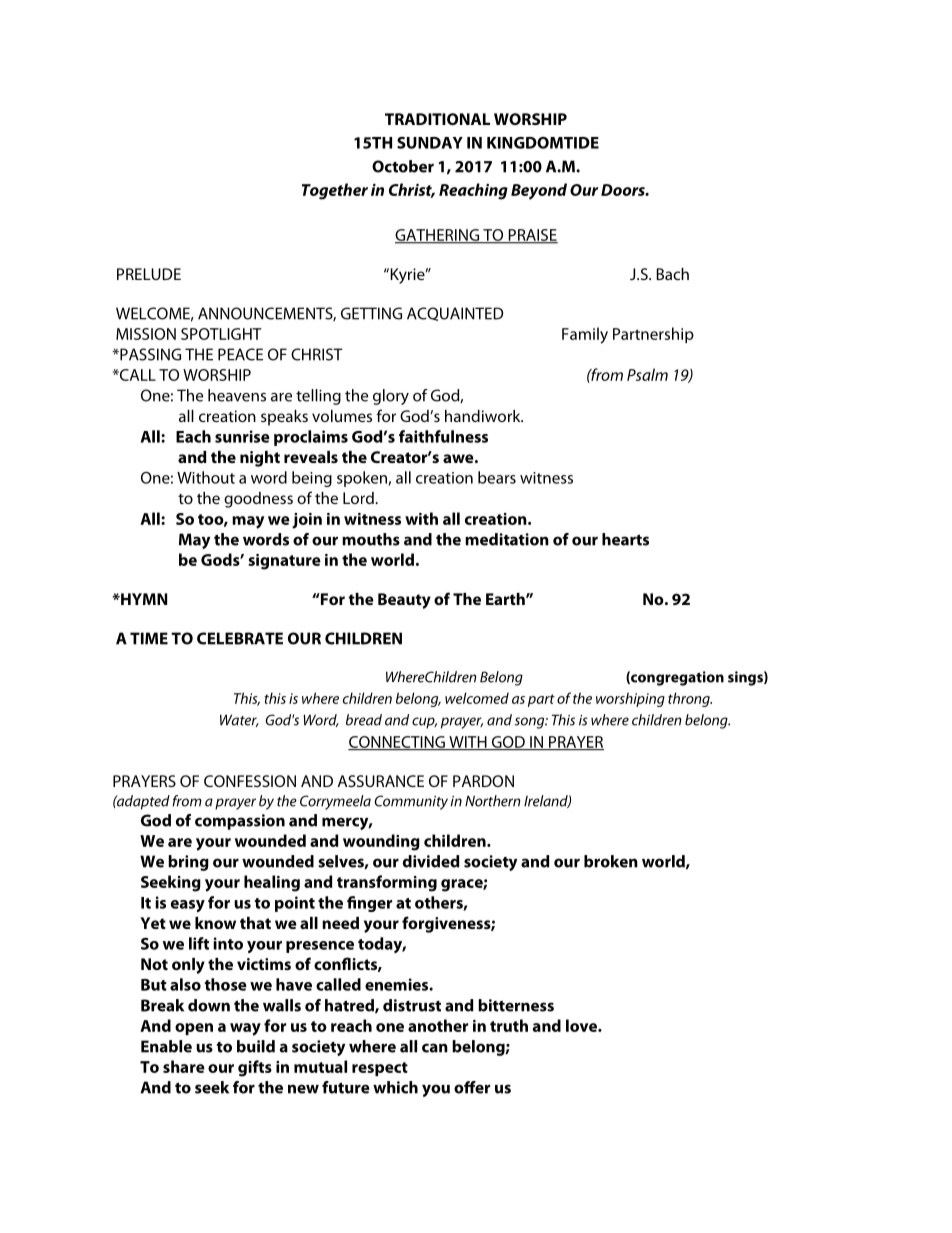  I want to click on can, so click(435, 1048).
